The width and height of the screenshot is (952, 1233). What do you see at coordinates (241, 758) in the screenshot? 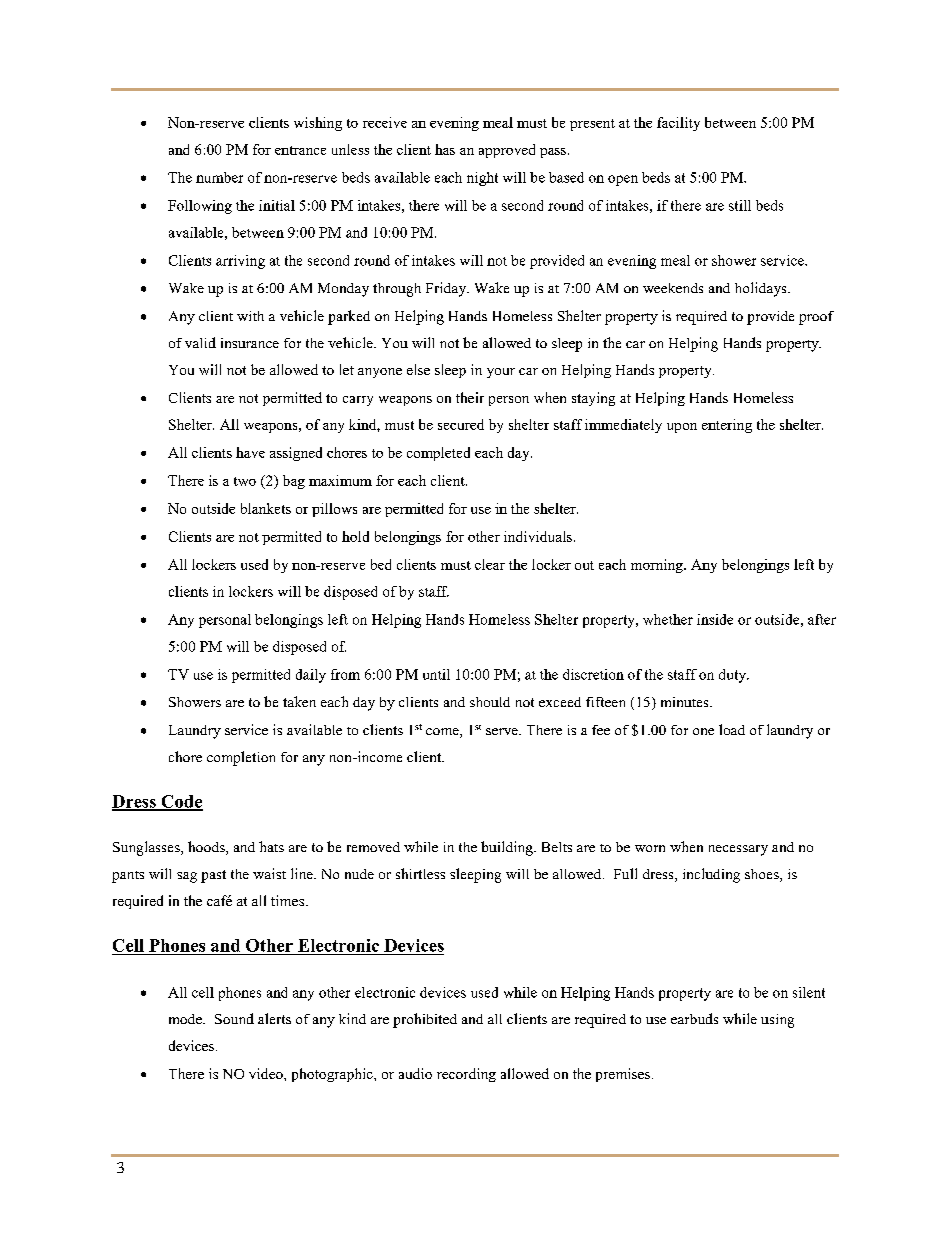
I see `completion` at bounding box center [241, 758].
